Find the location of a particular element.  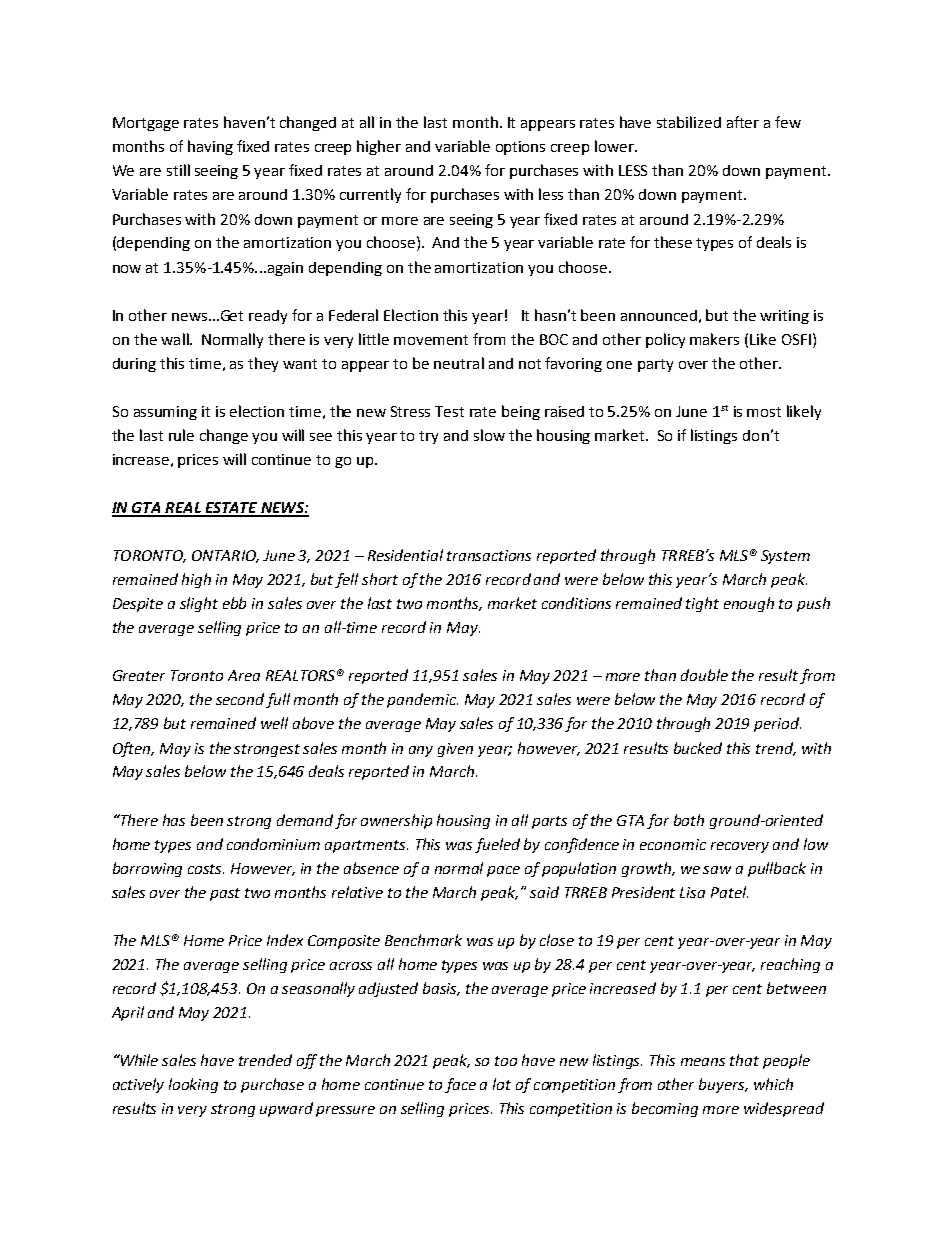

options is located at coordinates (520, 148).
